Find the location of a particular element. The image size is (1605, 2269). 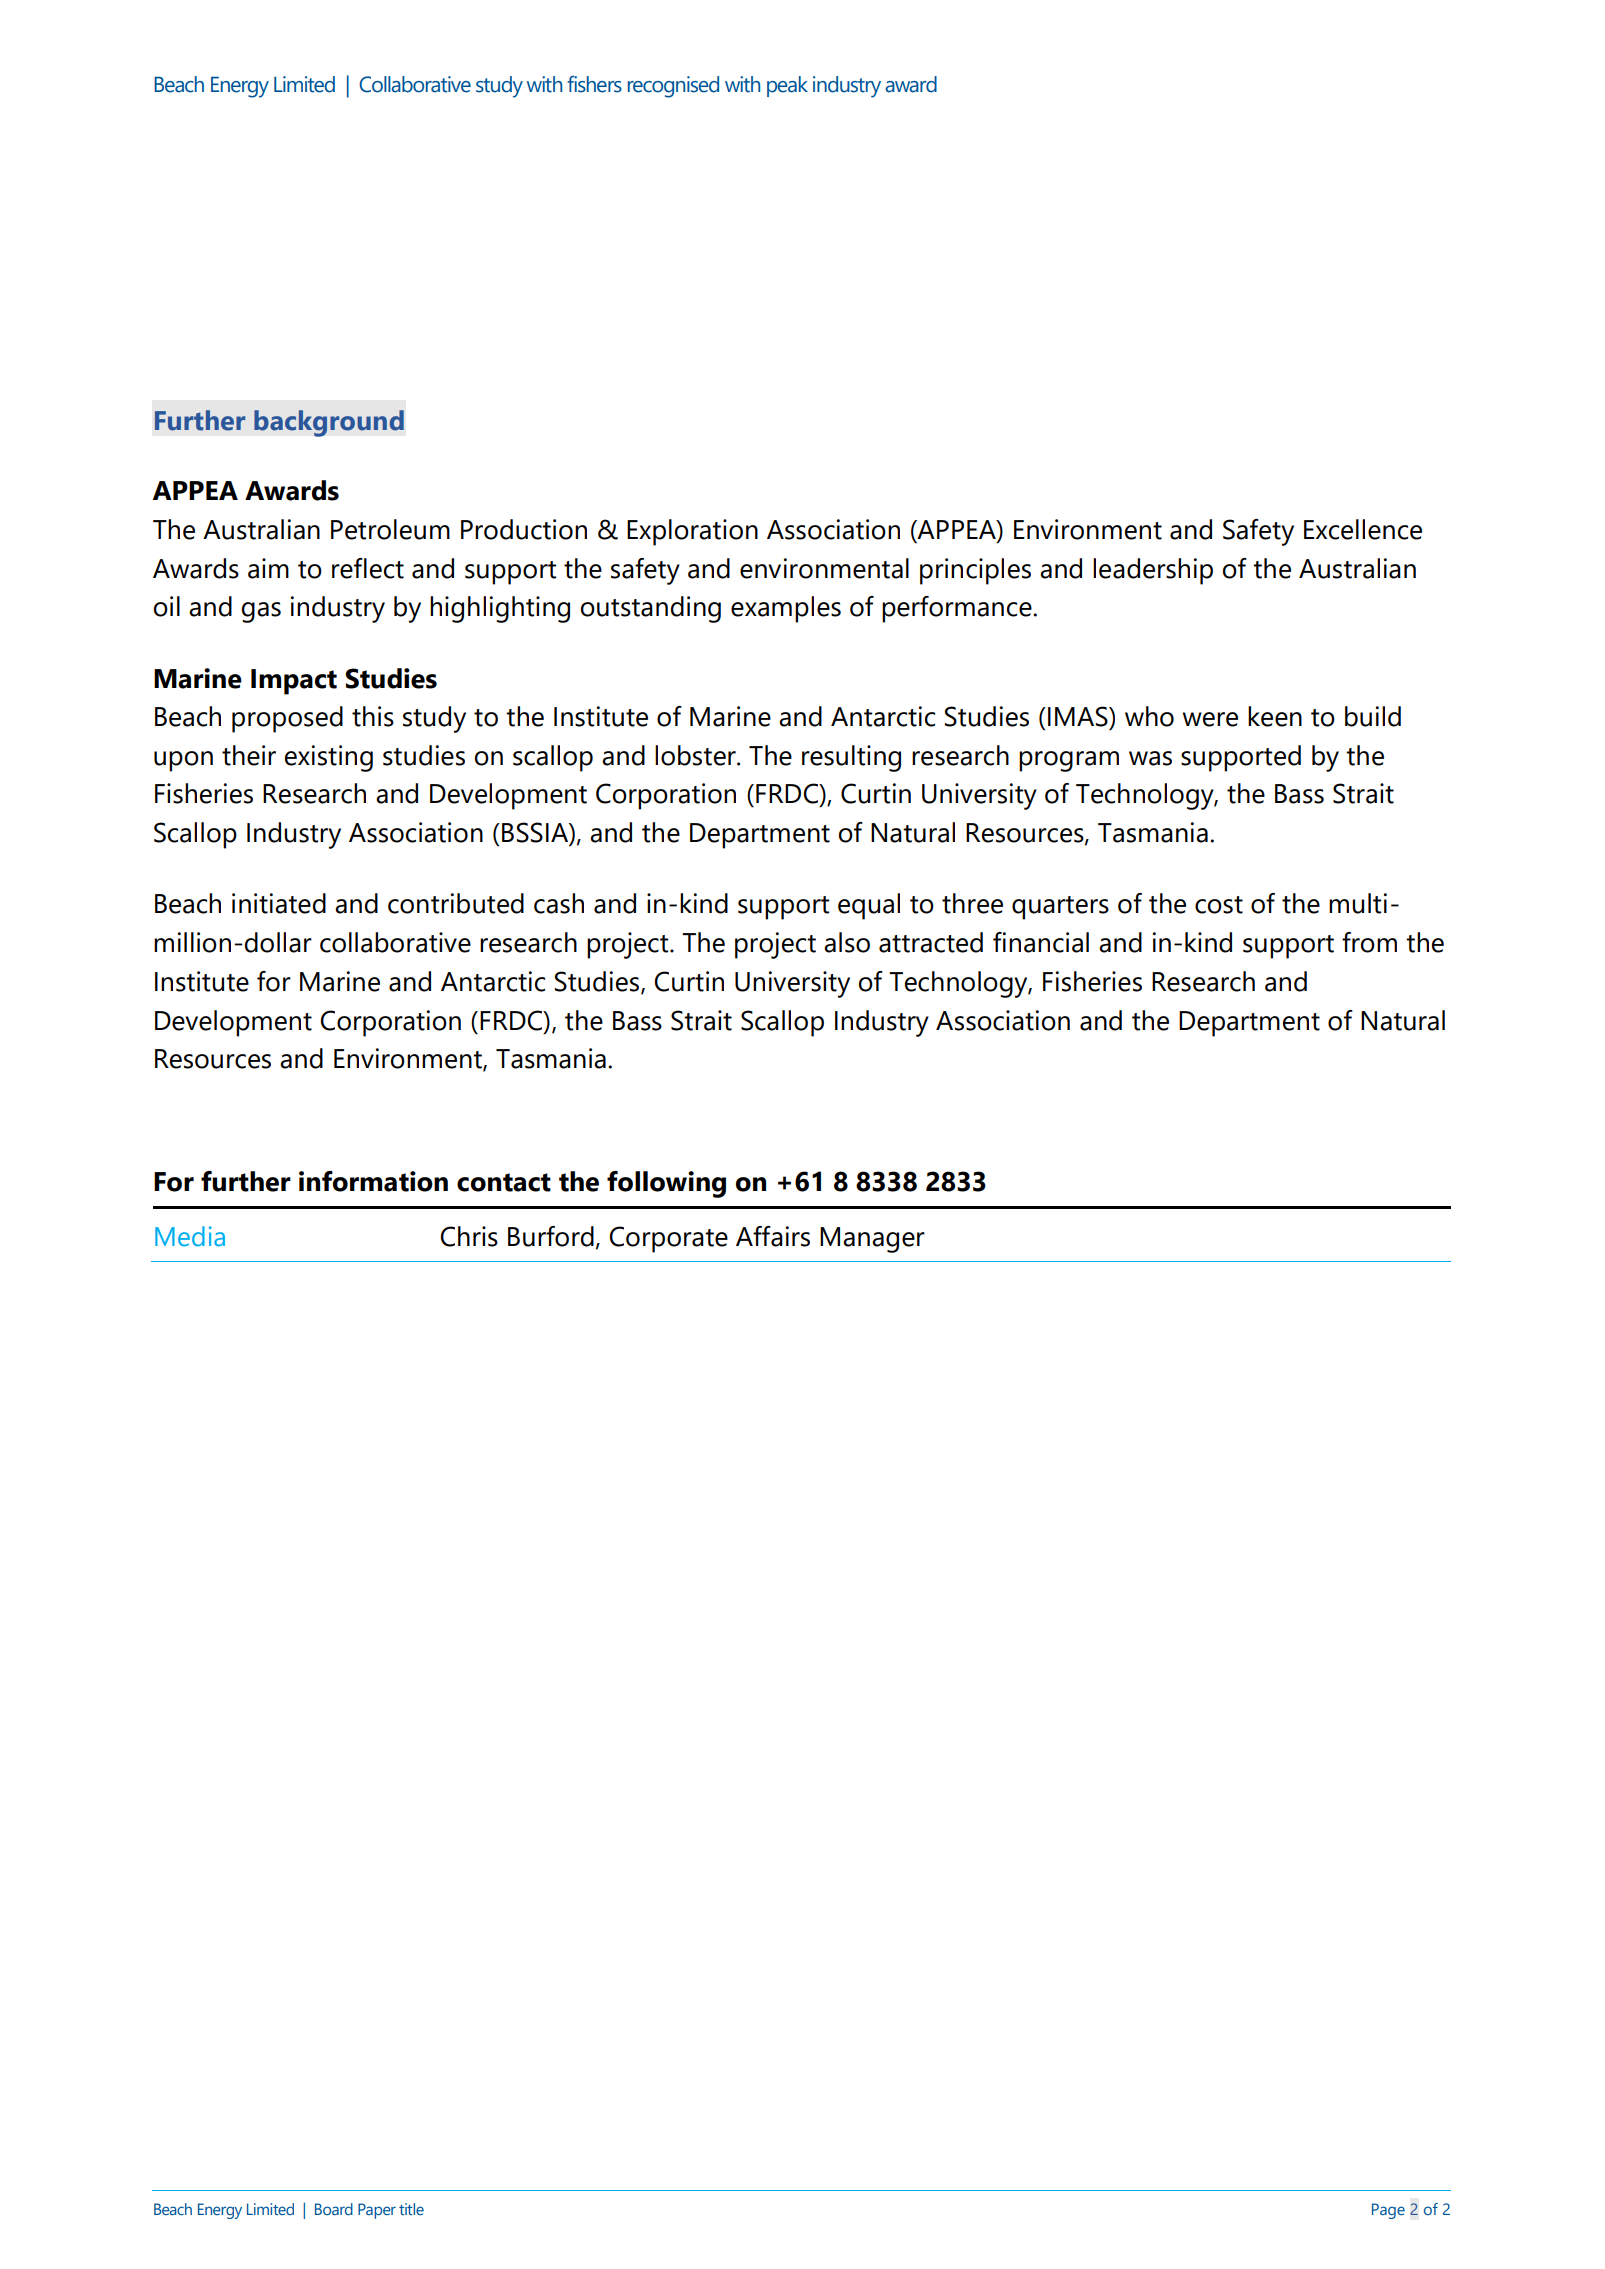

aim is located at coordinates (268, 568).
